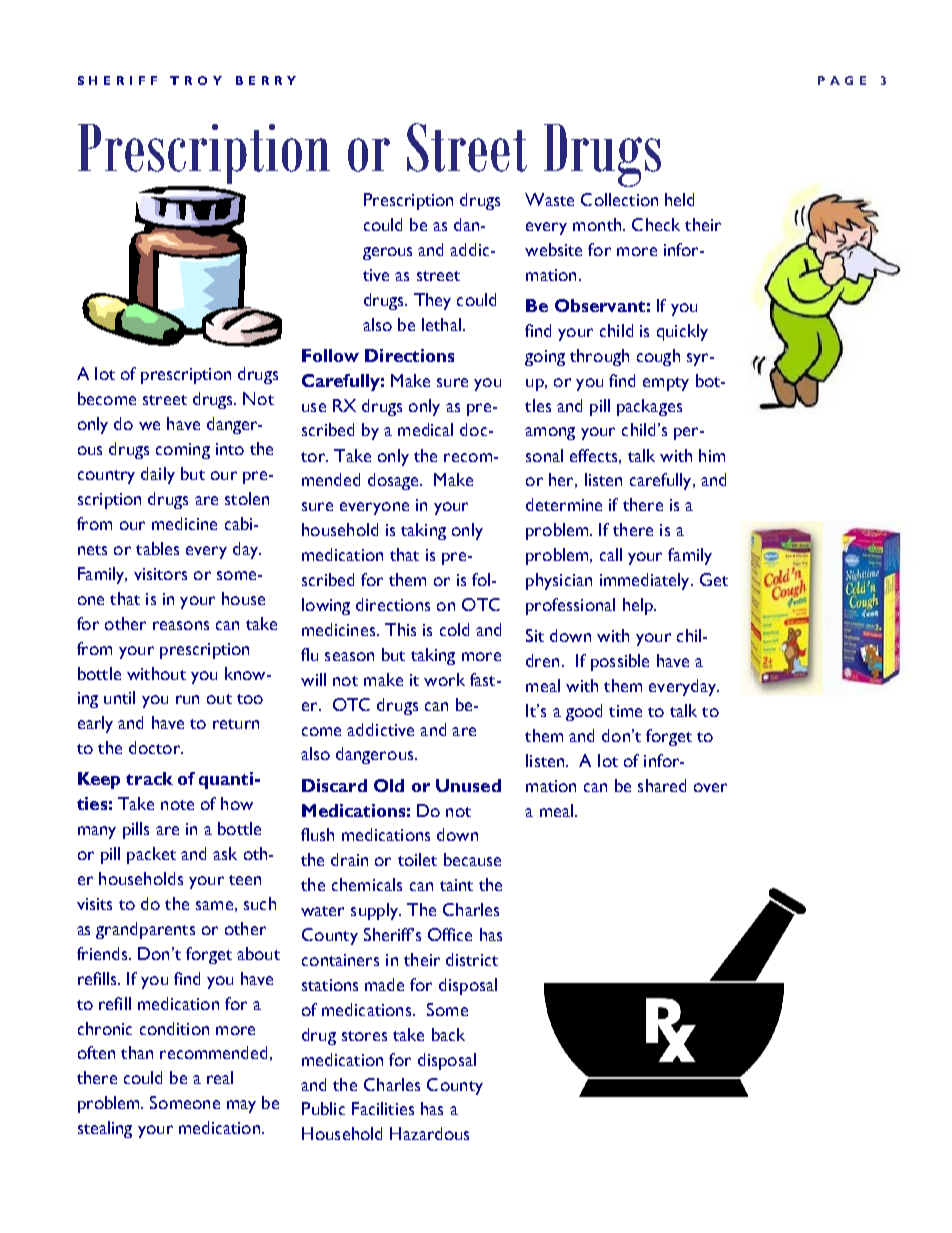 This screenshot has height=1233, width=952. I want to click on possible, so click(620, 662).
